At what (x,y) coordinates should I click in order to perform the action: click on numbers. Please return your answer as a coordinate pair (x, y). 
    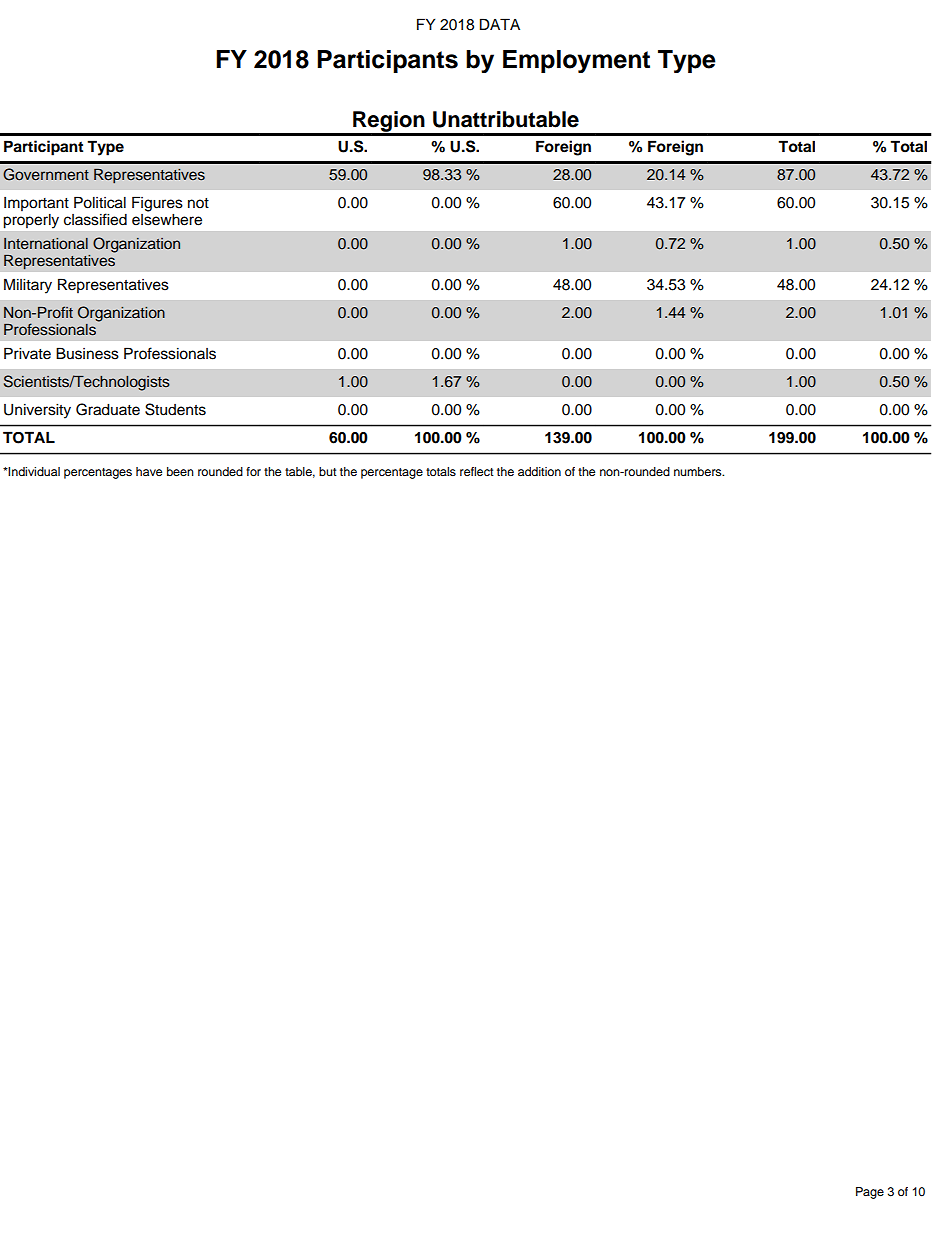
    Looking at the image, I should click on (699, 471).
